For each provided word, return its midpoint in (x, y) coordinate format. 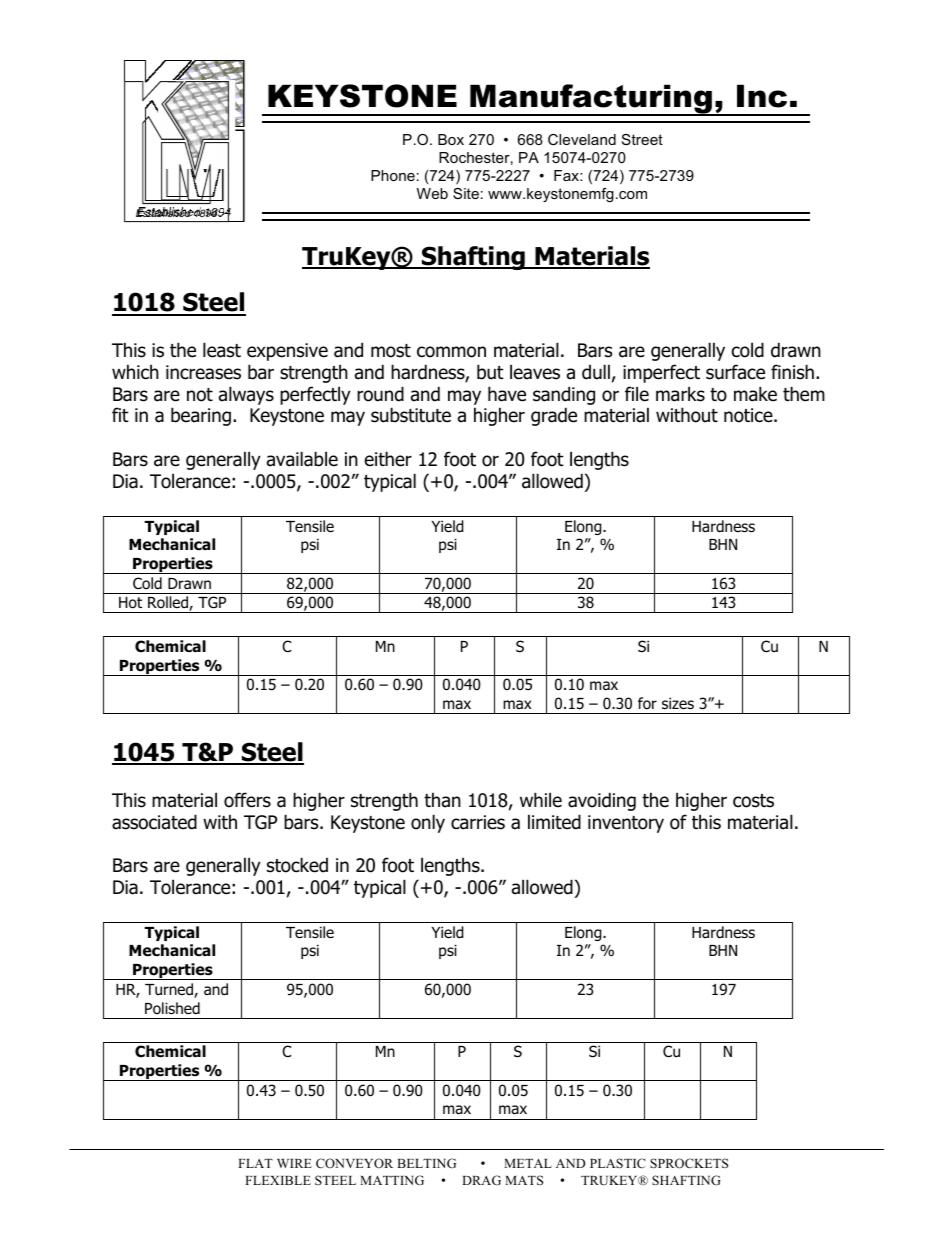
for (647, 703)
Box (451, 139)
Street (642, 139)
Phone (393, 175)
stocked (297, 865)
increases (203, 372)
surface (735, 372)
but (490, 372)
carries (478, 822)
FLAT (255, 1163)
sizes (678, 703)
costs (753, 801)
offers (247, 800)
